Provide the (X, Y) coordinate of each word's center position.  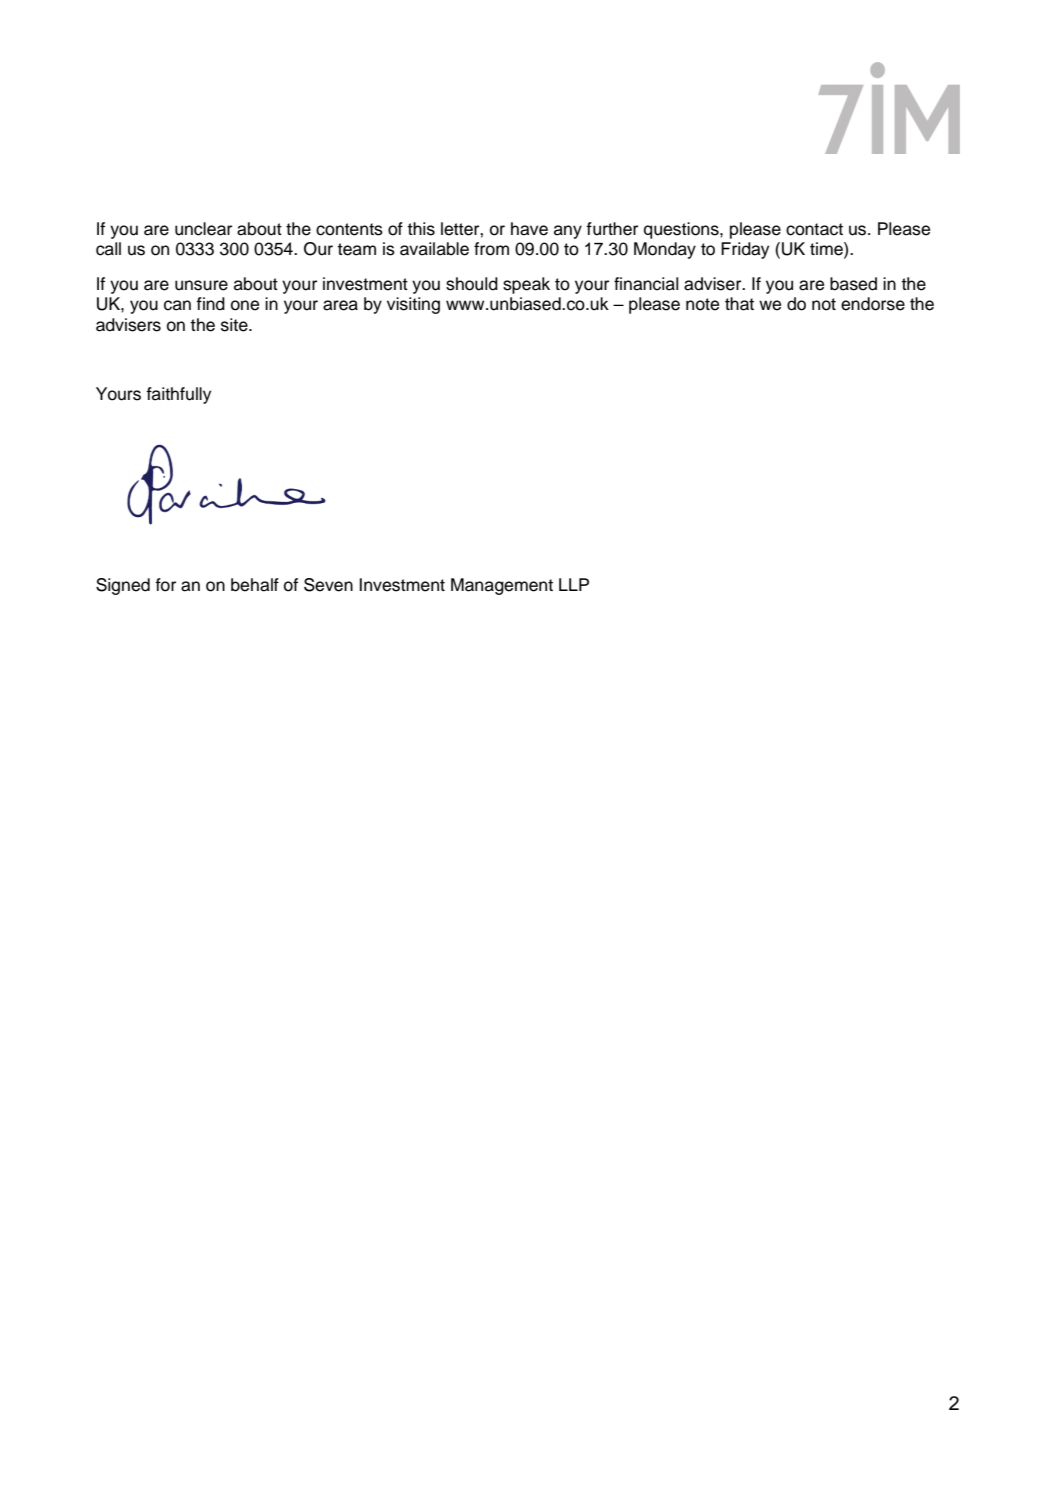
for (165, 585)
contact (814, 229)
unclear (203, 229)
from (491, 249)
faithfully (178, 395)
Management (502, 586)
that (739, 304)
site (235, 325)
